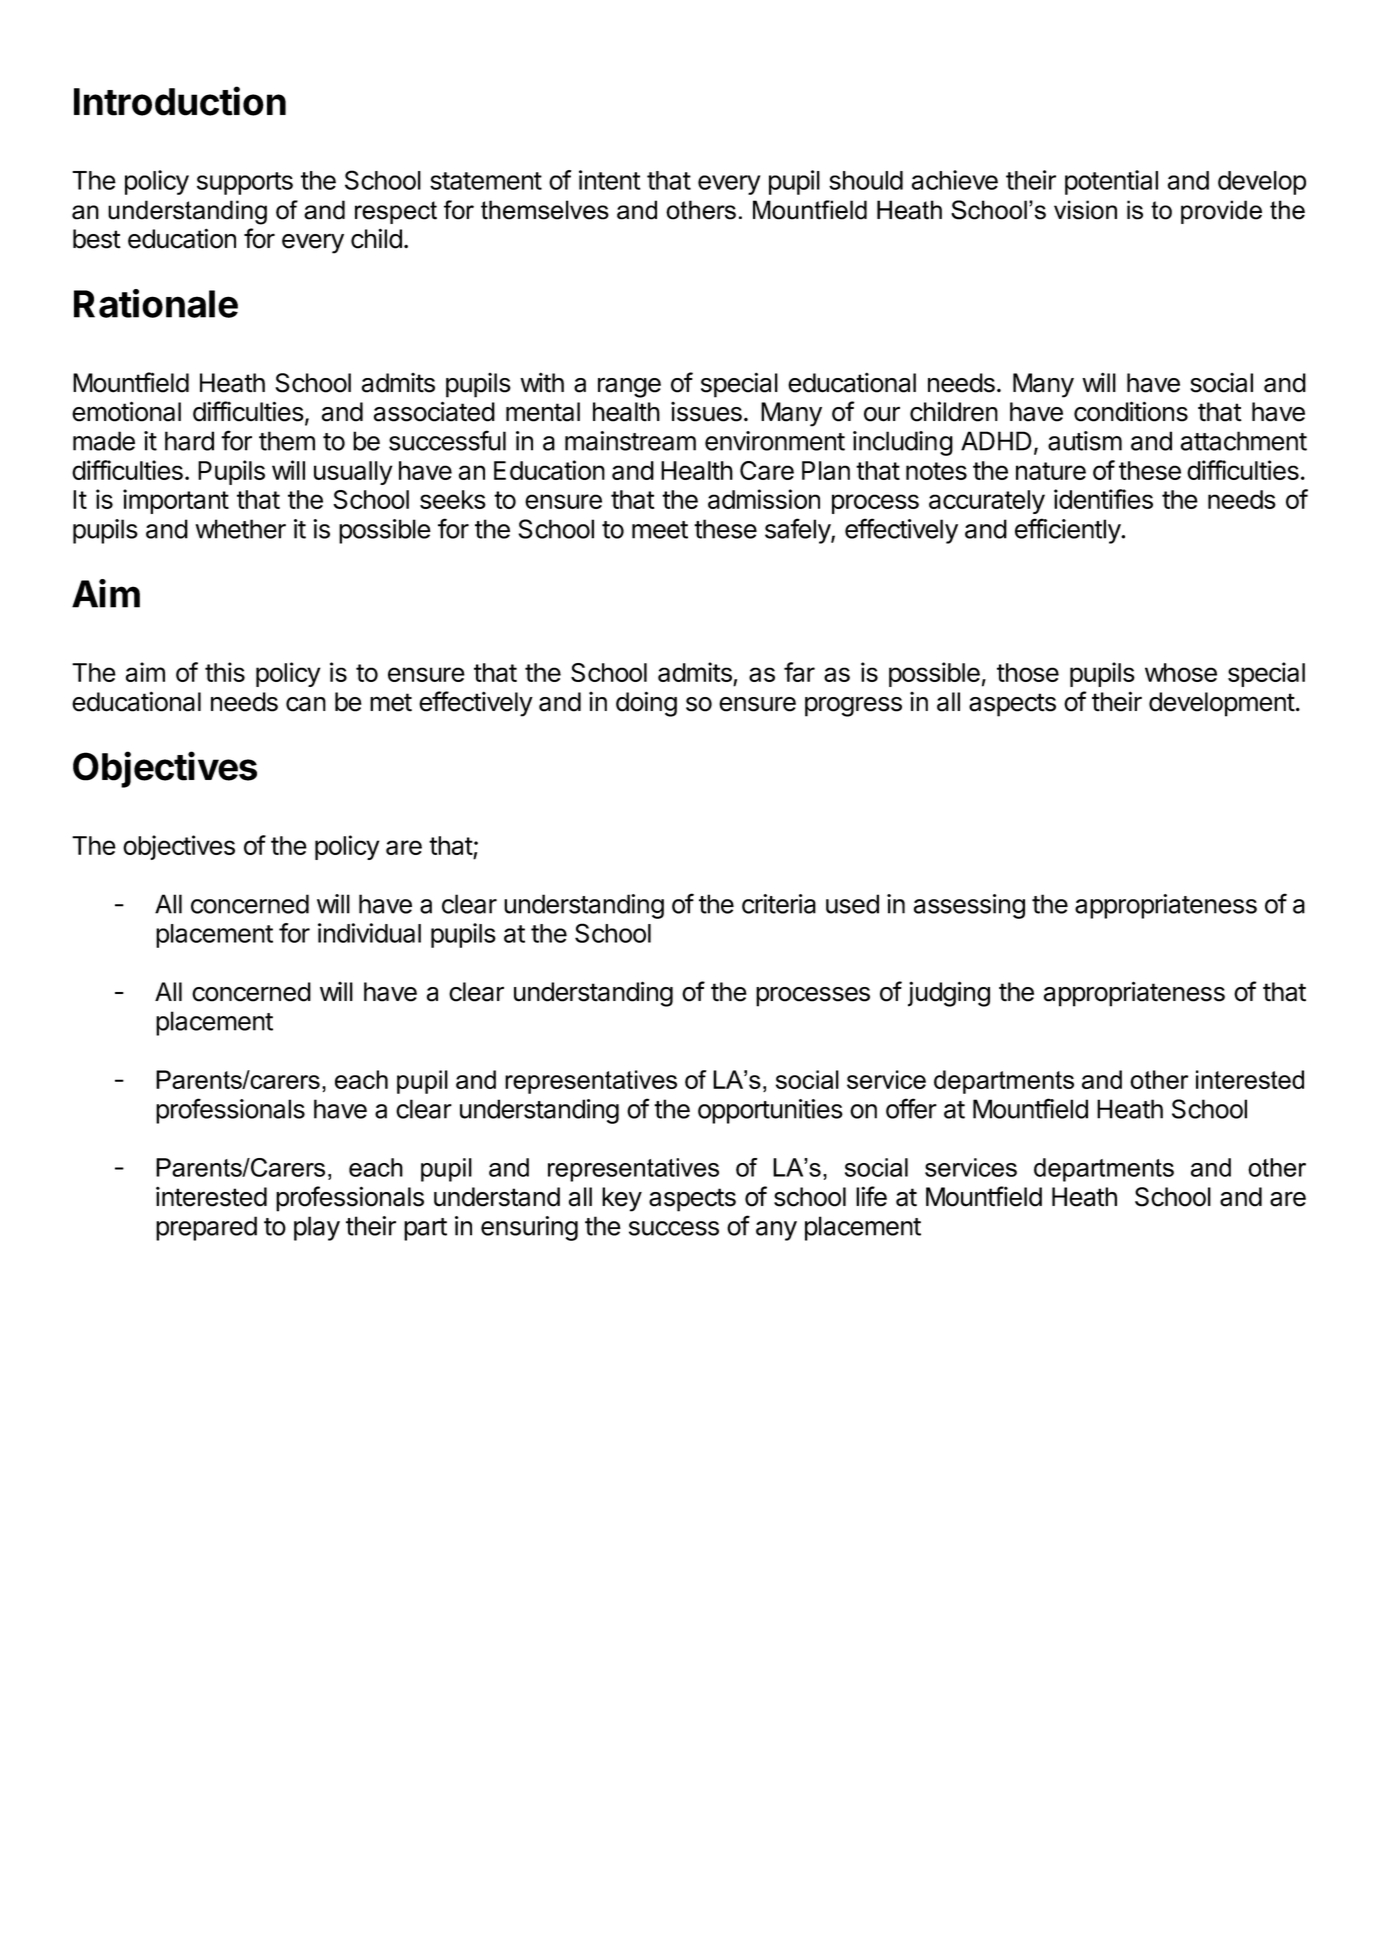 Image resolution: width=1378 pixels, height=1948 pixels. Describe the element at coordinates (180, 101) in the screenshot. I see `Introduction` at that location.
